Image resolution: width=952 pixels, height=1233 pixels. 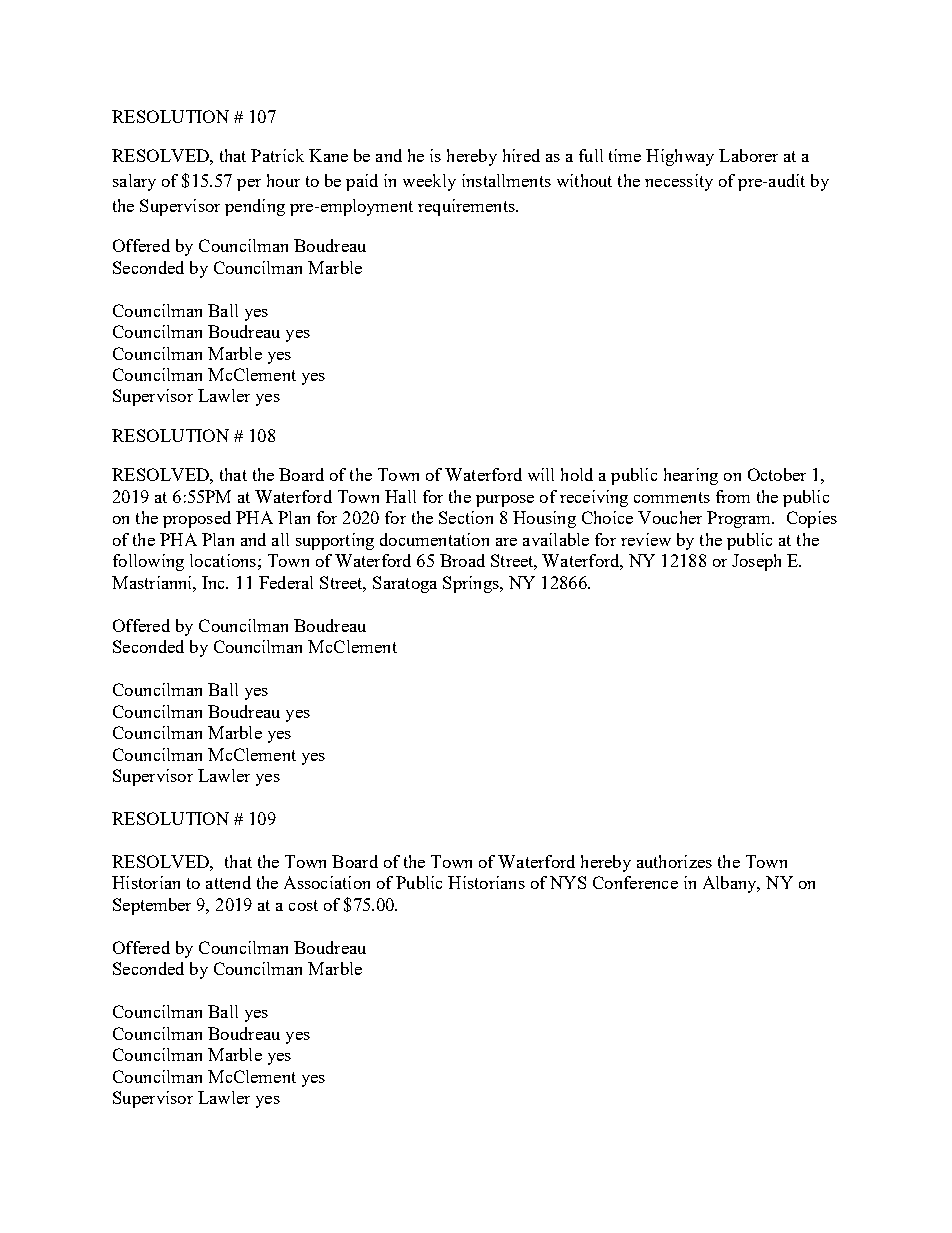 What do you see at coordinates (506, 180) in the image?
I see `installments` at bounding box center [506, 180].
